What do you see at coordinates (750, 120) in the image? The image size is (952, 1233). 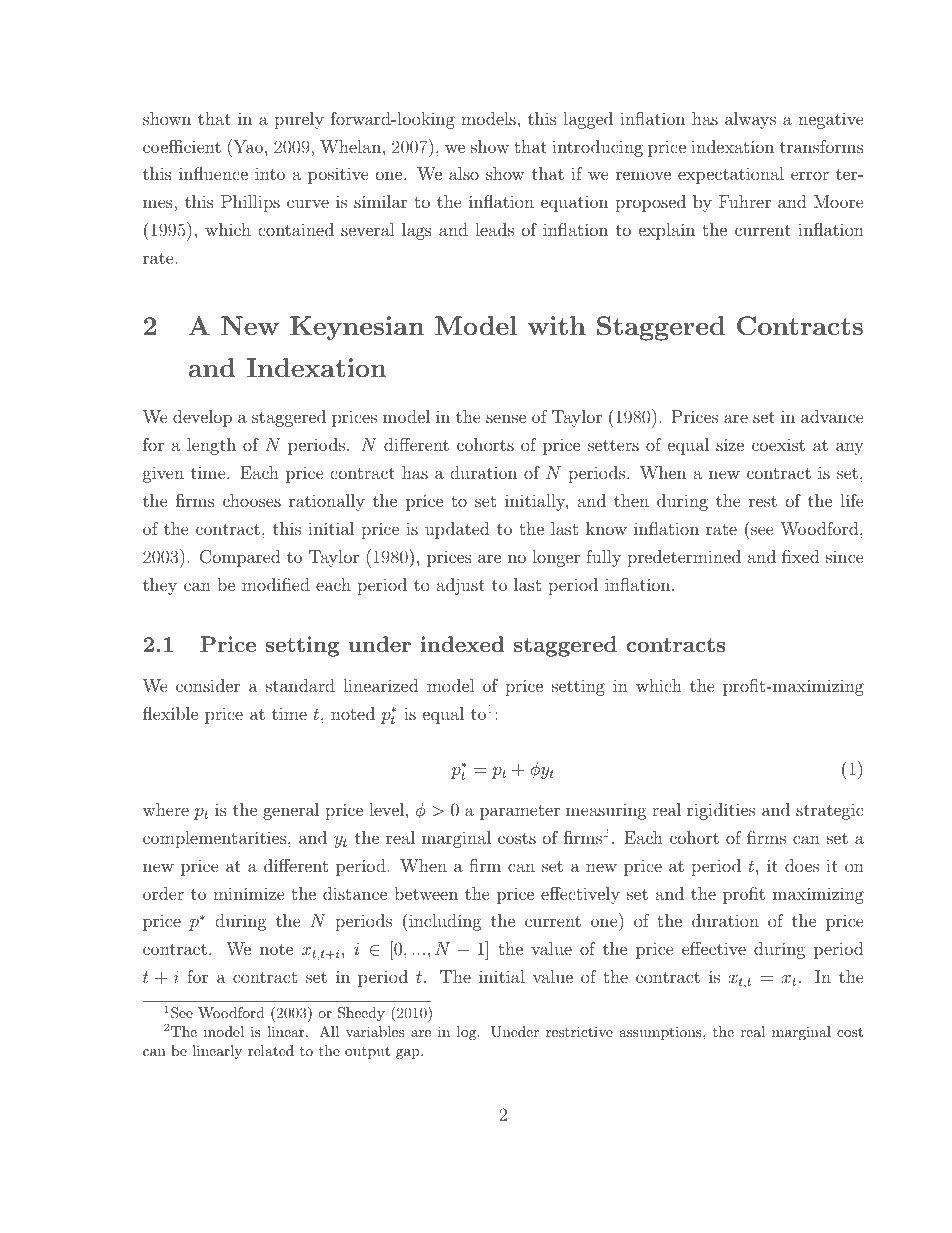 I see `always` at bounding box center [750, 120].
